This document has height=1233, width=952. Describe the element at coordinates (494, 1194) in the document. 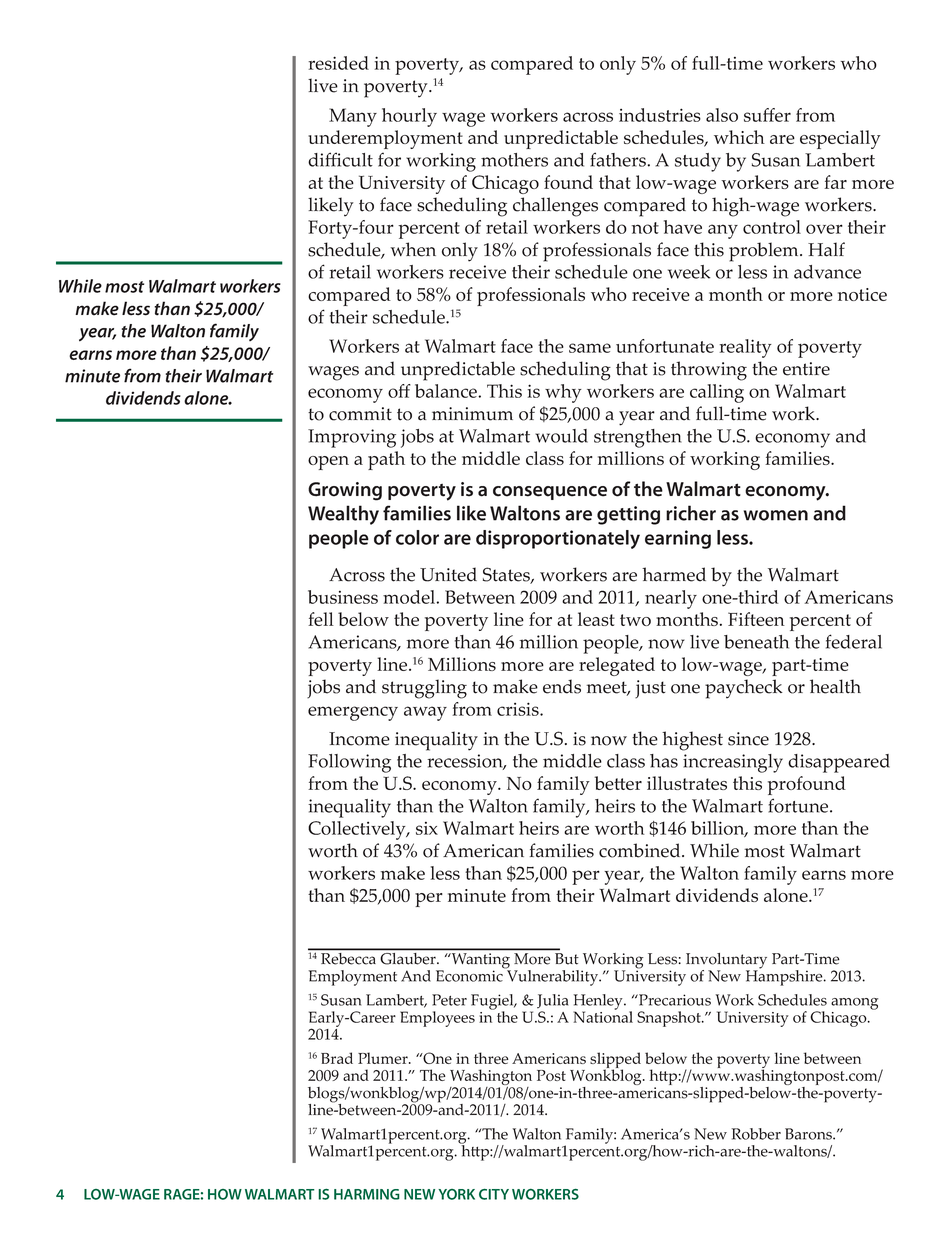

I see `CITY` at that location.
